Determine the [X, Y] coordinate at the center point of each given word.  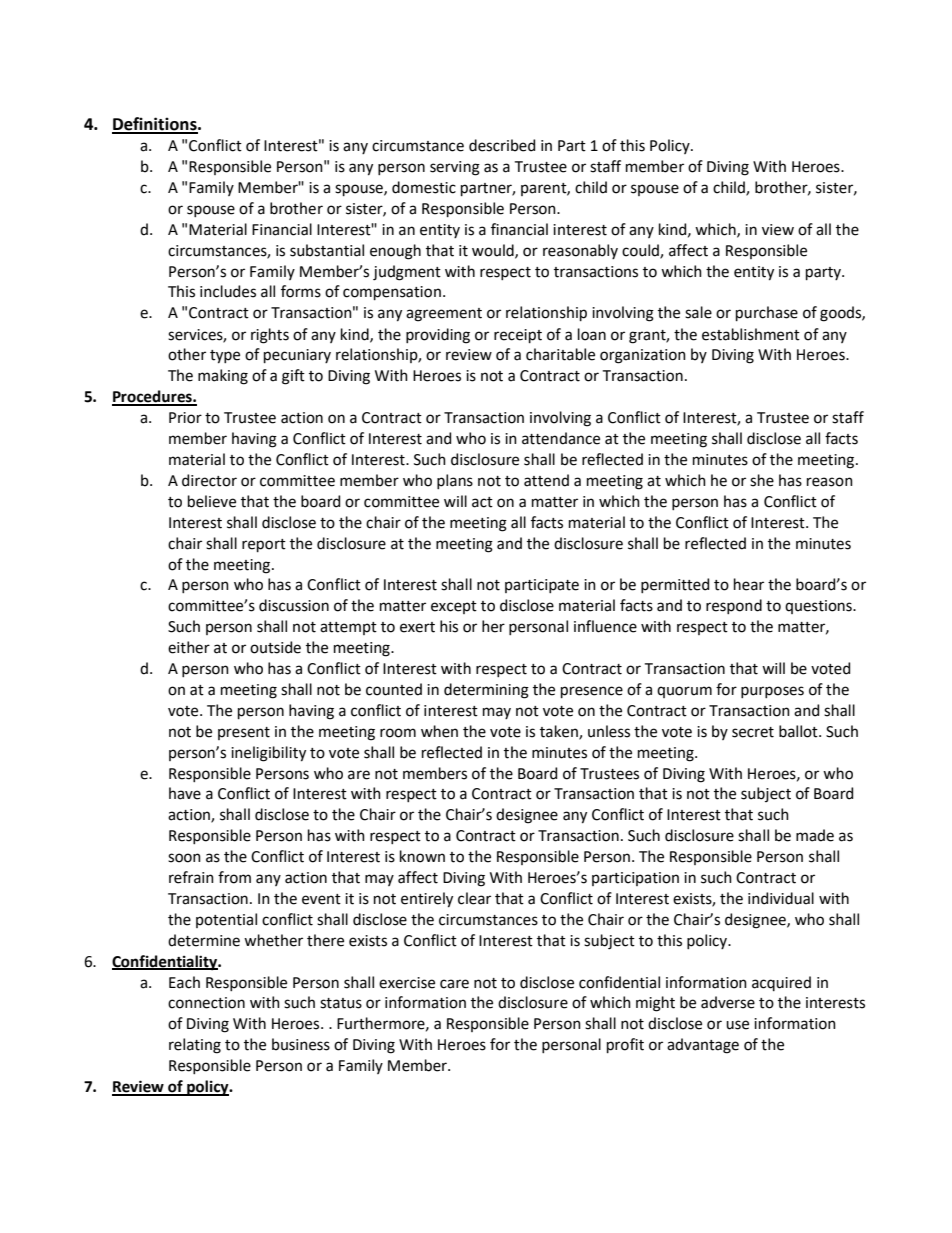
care [454, 984]
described [502, 145]
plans [455, 481]
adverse [728, 1002]
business [301, 1044]
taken [560, 732]
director [209, 480]
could [641, 251]
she [762, 480]
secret [753, 732]
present [244, 733]
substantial [327, 250]
